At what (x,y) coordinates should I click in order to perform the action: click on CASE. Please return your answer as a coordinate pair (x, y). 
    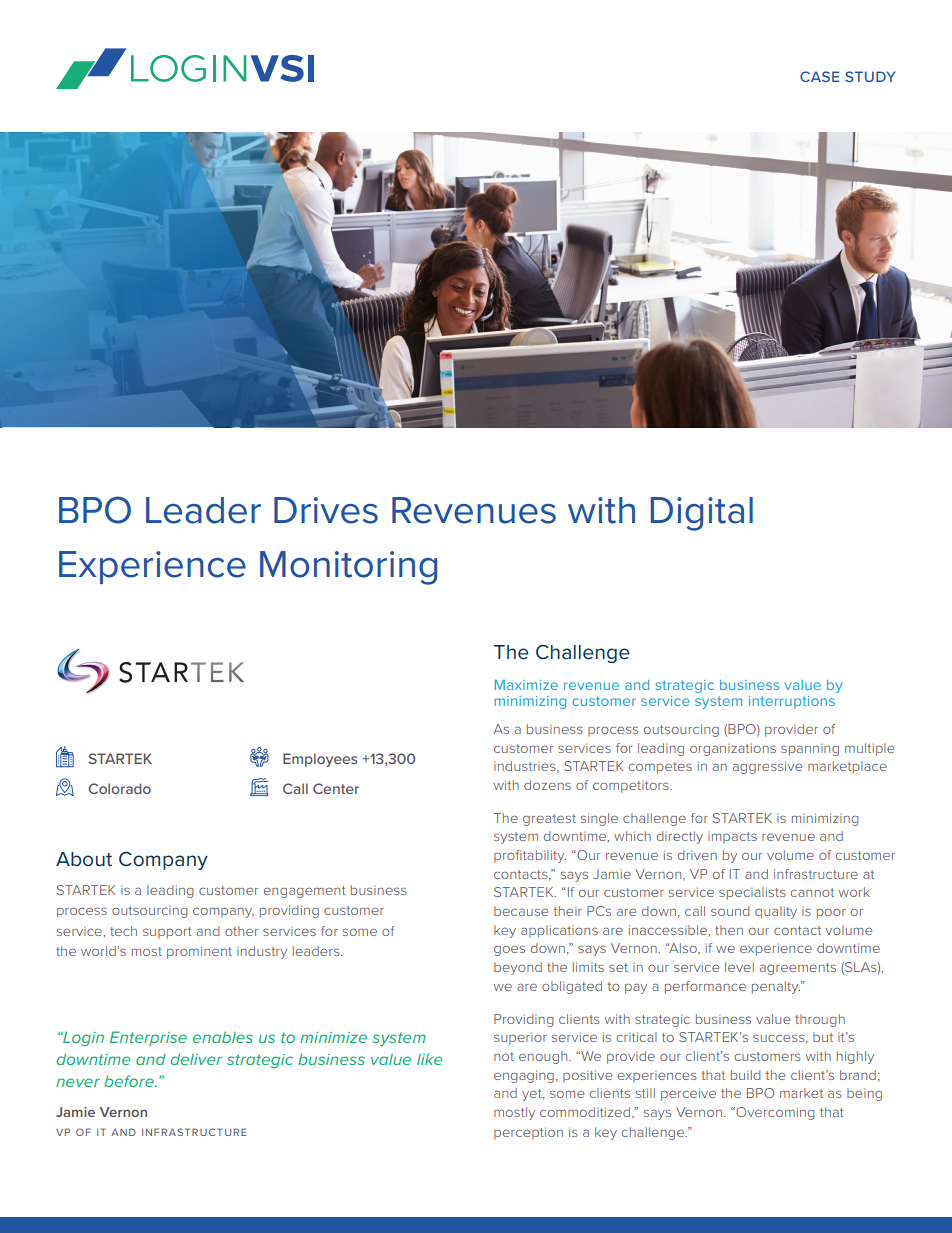
    Looking at the image, I should click on (819, 76).
